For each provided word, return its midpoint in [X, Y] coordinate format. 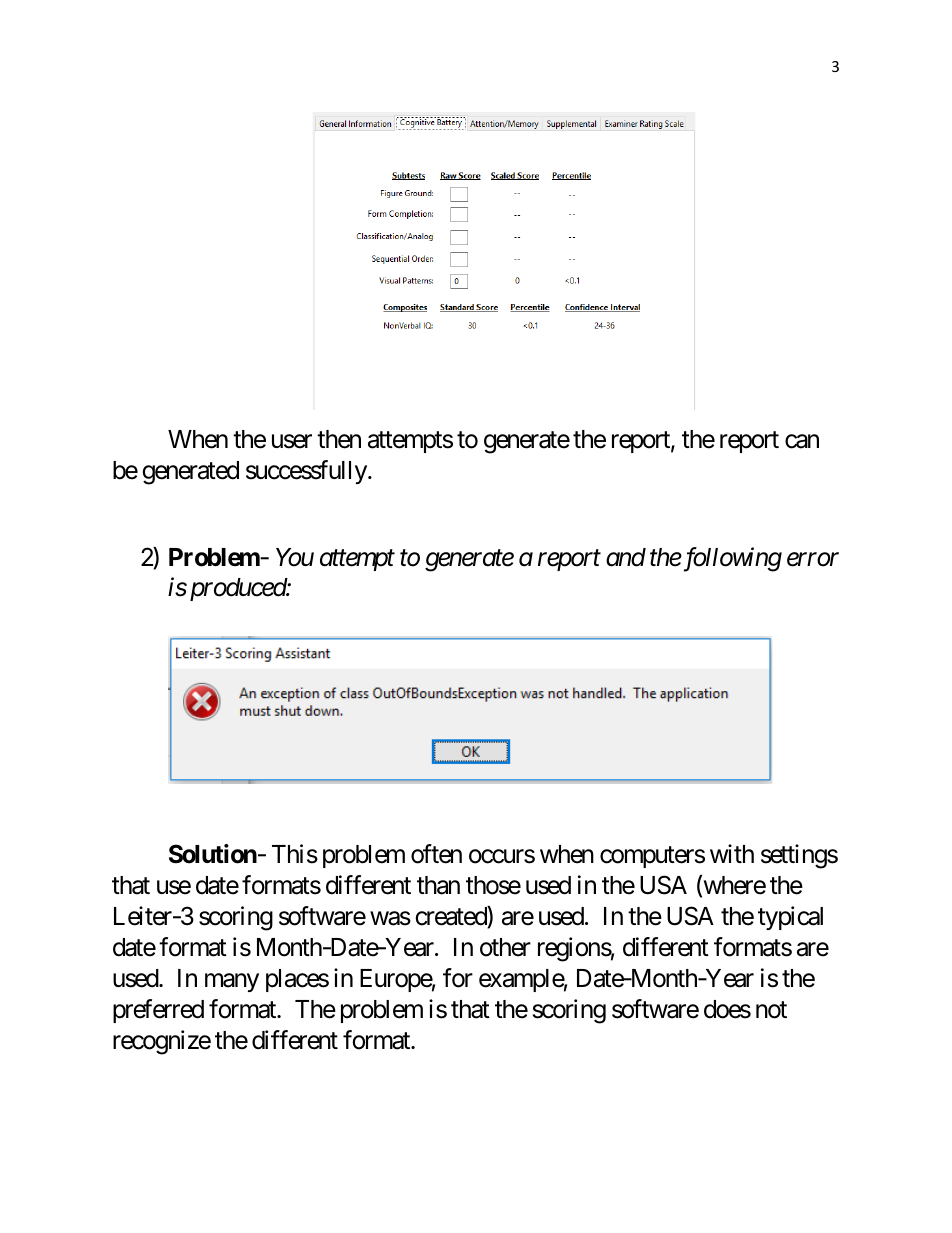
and [626, 557]
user [292, 441]
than [438, 885]
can [802, 441]
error [813, 560]
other [505, 947]
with [732, 853]
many [232, 983]
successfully [306, 472]
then [339, 439]
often [436, 854]
